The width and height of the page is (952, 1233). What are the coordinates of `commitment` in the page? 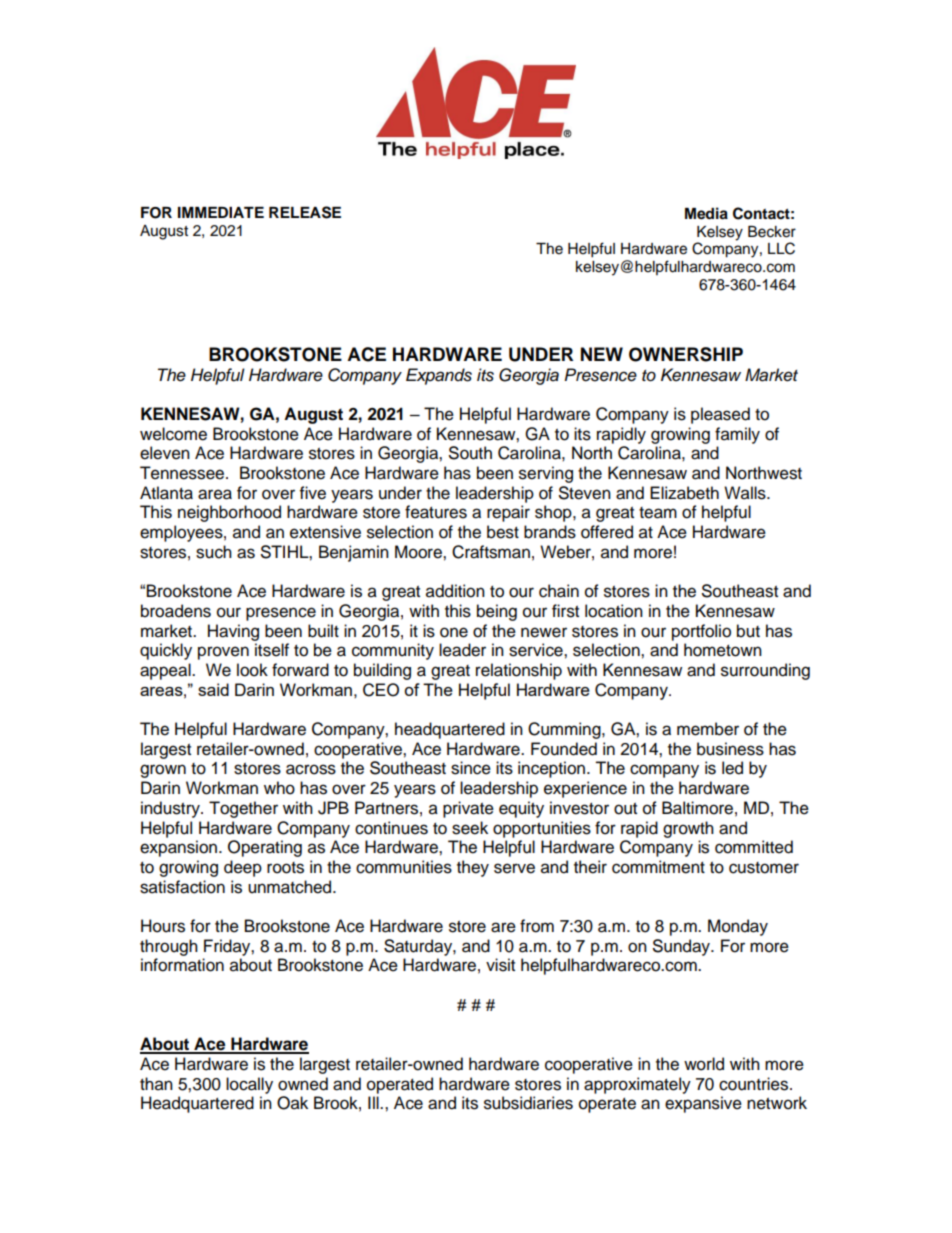 It's located at (658, 867).
